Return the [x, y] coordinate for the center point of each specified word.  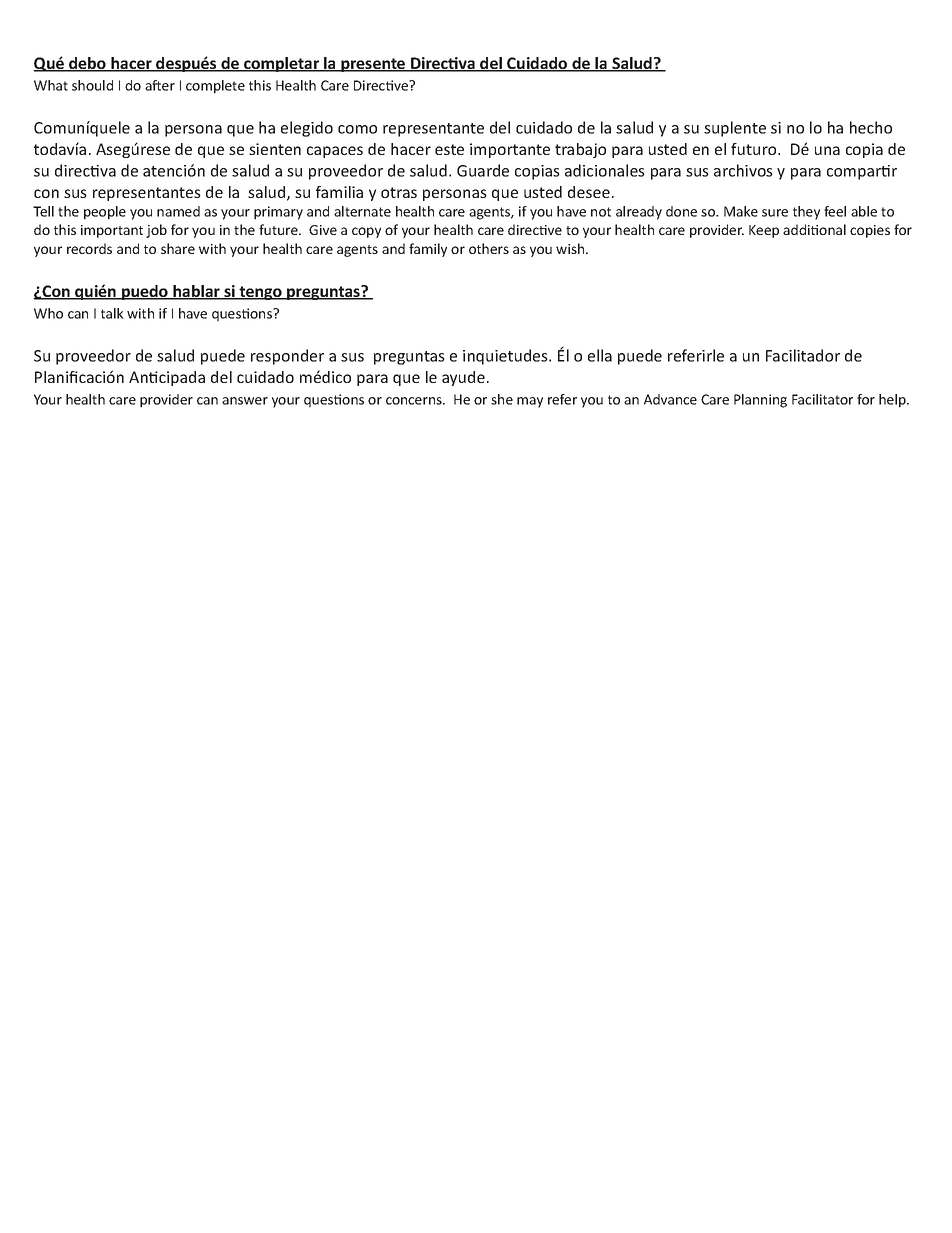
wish [571, 248]
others [489, 248]
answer [245, 401]
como [357, 129]
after [160, 85]
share [178, 248]
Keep [764, 231]
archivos [743, 170]
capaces [335, 152]
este [449, 149]
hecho [871, 127]
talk [112, 313]
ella [600, 355]
